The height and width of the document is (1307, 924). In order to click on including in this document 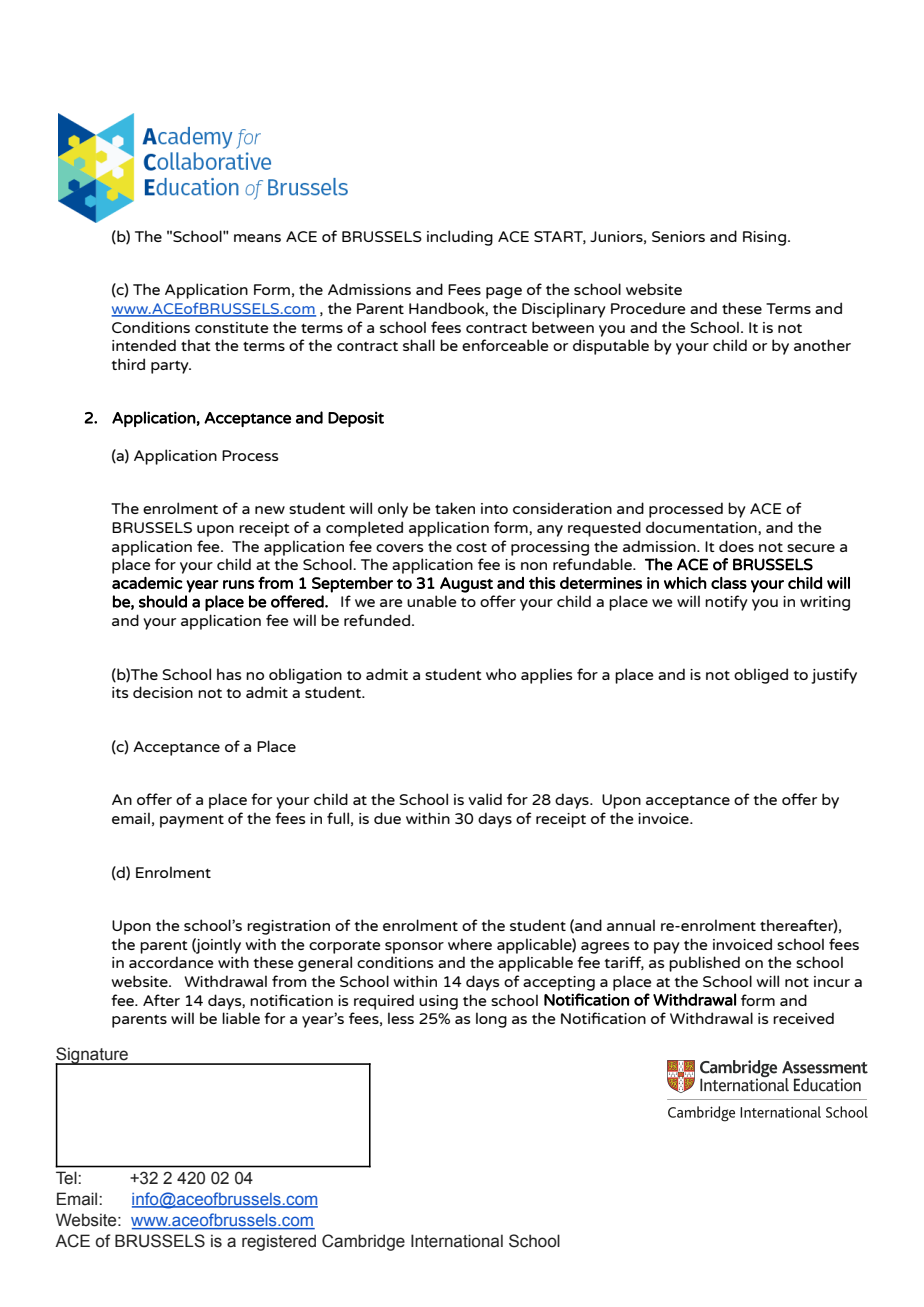, I will do `click(460, 238)`.
